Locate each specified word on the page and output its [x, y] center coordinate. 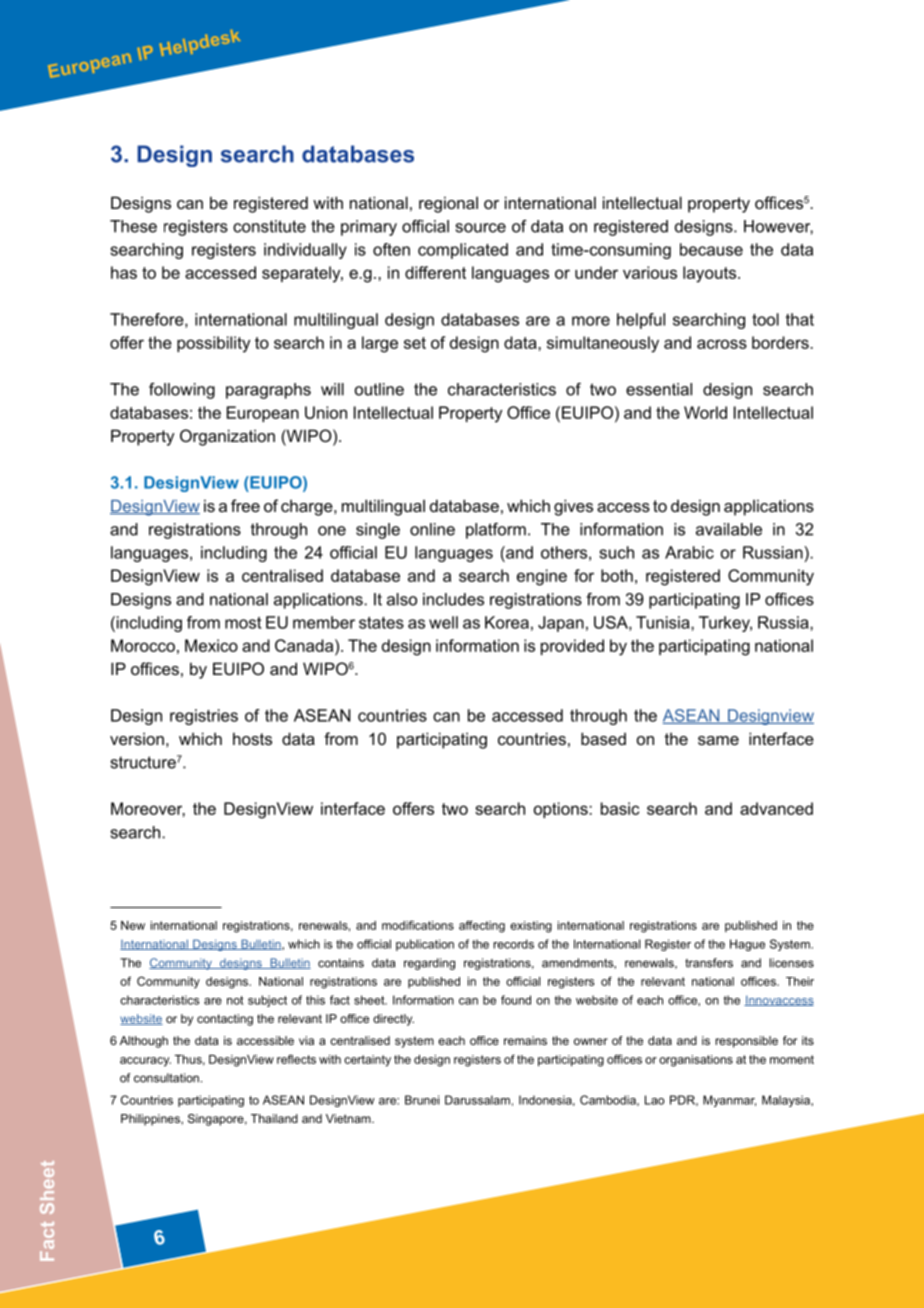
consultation [166, 1078]
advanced [776, 808]
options [562, 810]
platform [496, 531]
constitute [269, 226]
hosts [252, 738]
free [245, 505]
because [711, 249]
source [481, 228]
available [729, 529]
